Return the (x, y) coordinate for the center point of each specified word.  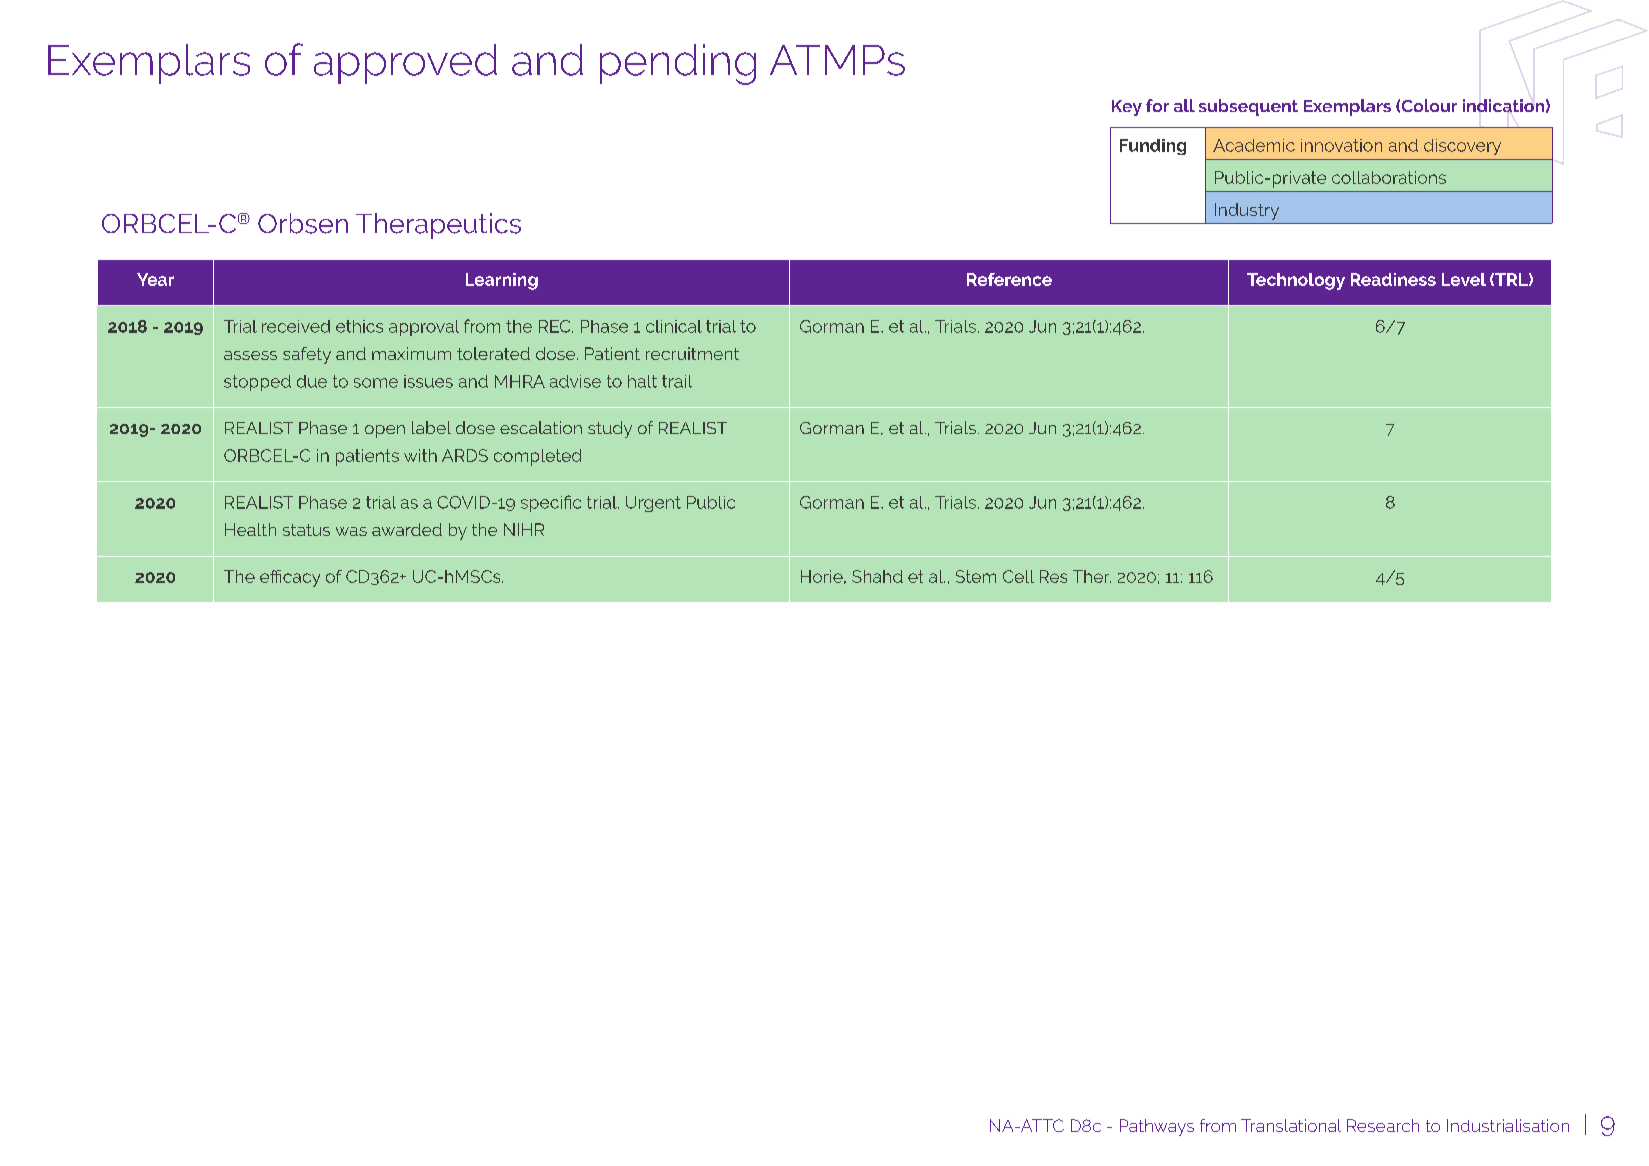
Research (1383, 1125)
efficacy (290, 578)
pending (678, 64)
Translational (1291, 1125)
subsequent (1248, 107)
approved (405, 64)
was (351, 531)
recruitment (692, 353)
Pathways (1157, 1127)
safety (307, 355)
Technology (1296, 281)
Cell (1018, 576)
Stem (976, 576)
